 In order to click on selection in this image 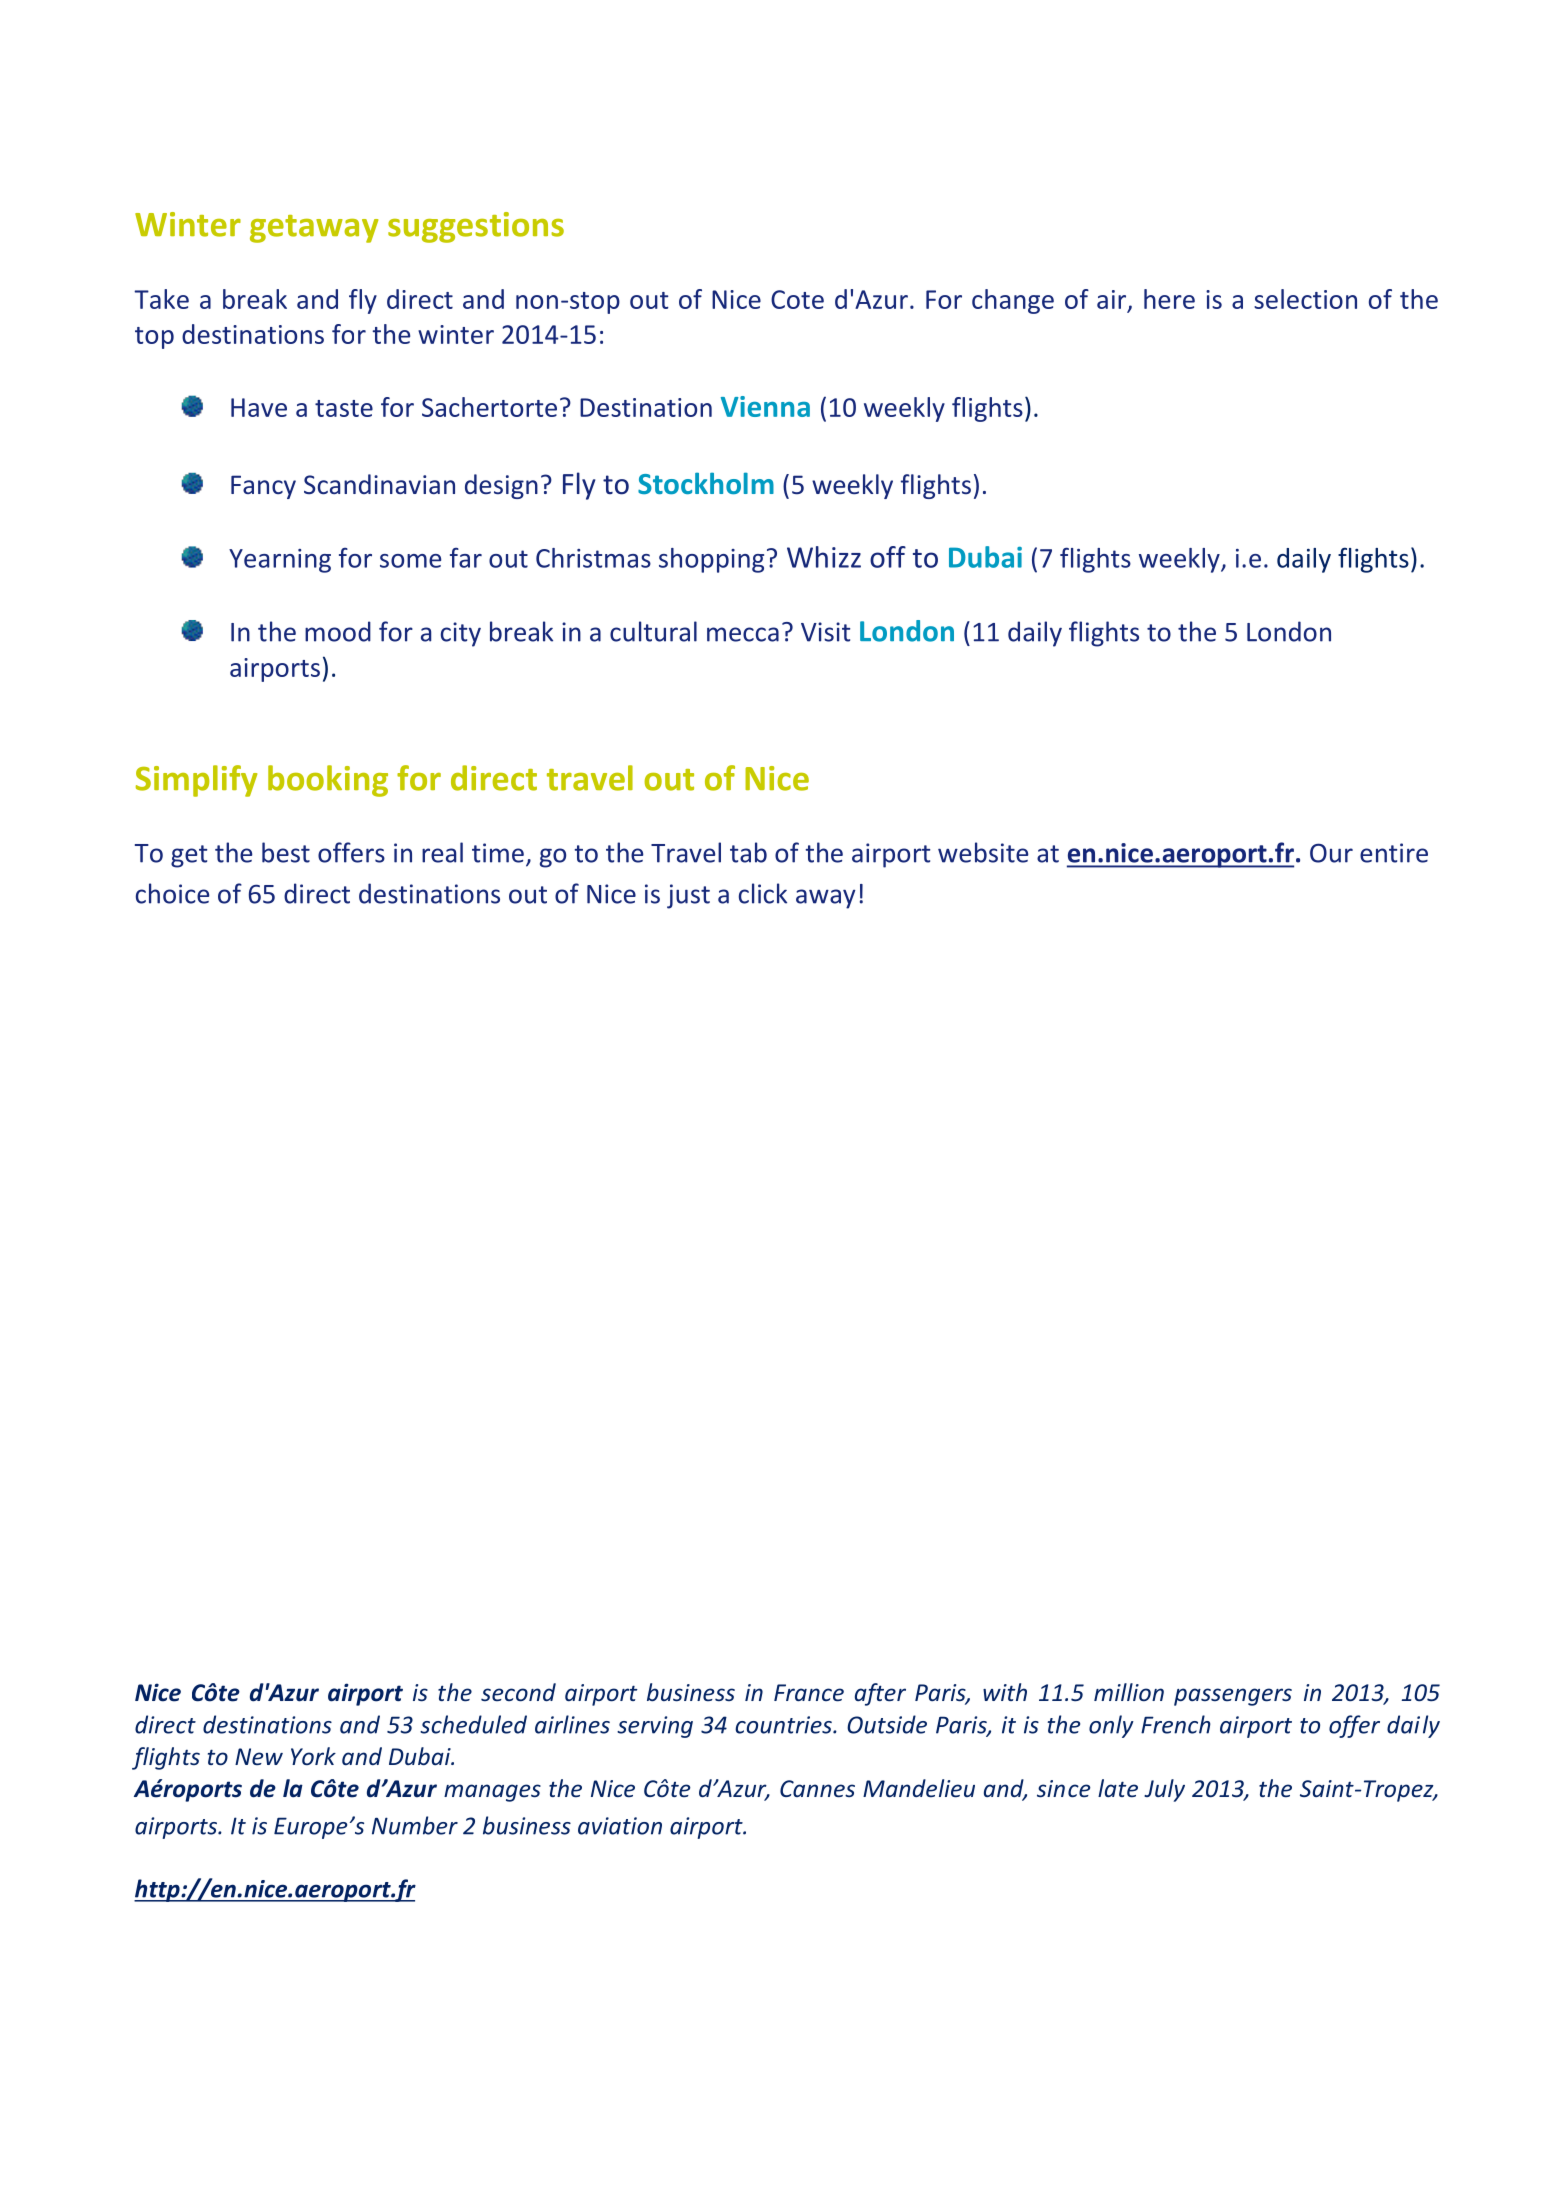, I will do `click(1305, 299)`.
